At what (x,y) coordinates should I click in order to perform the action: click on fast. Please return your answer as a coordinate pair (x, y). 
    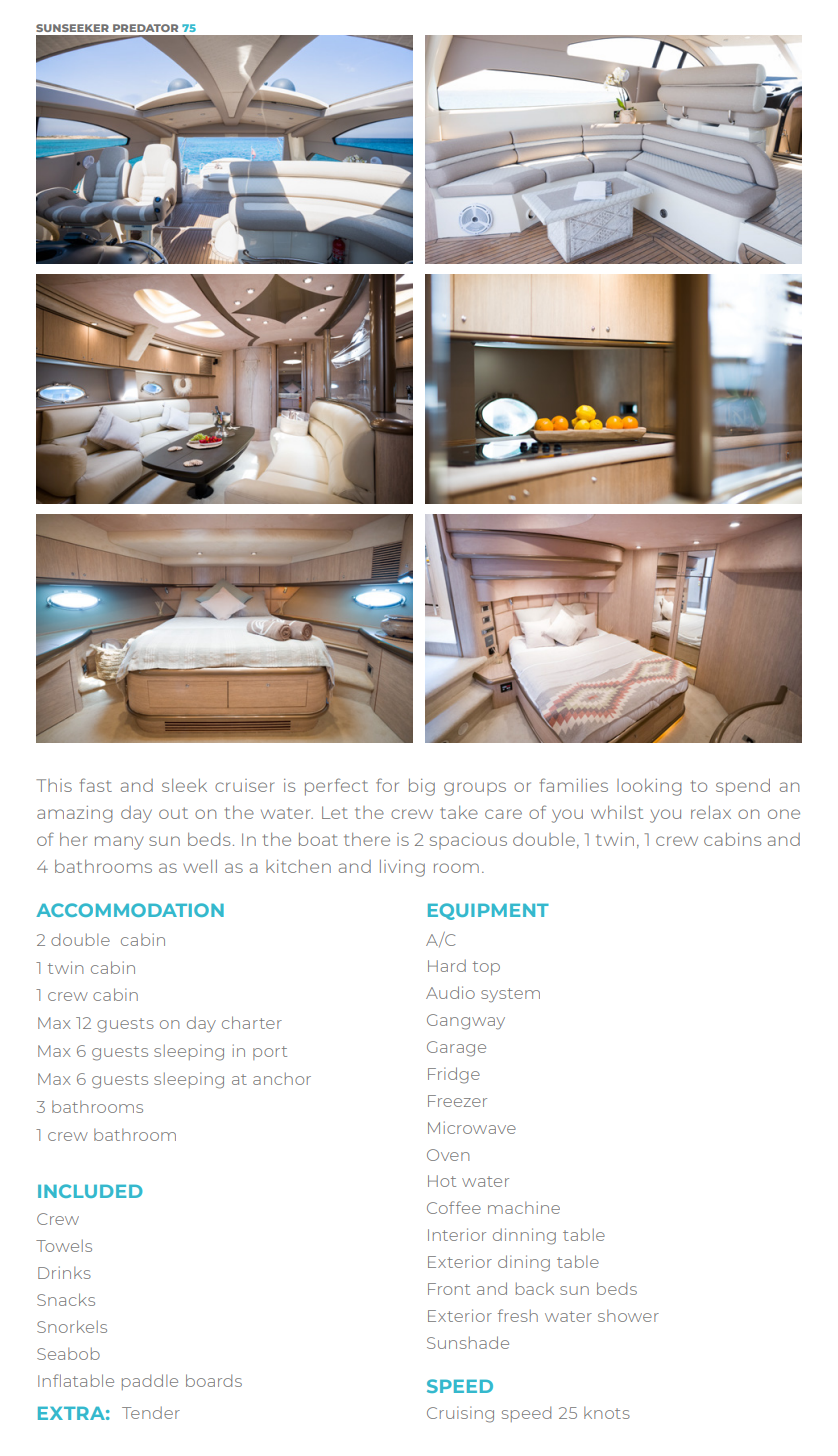
    Looking at the image, I should click on (95, 785).
